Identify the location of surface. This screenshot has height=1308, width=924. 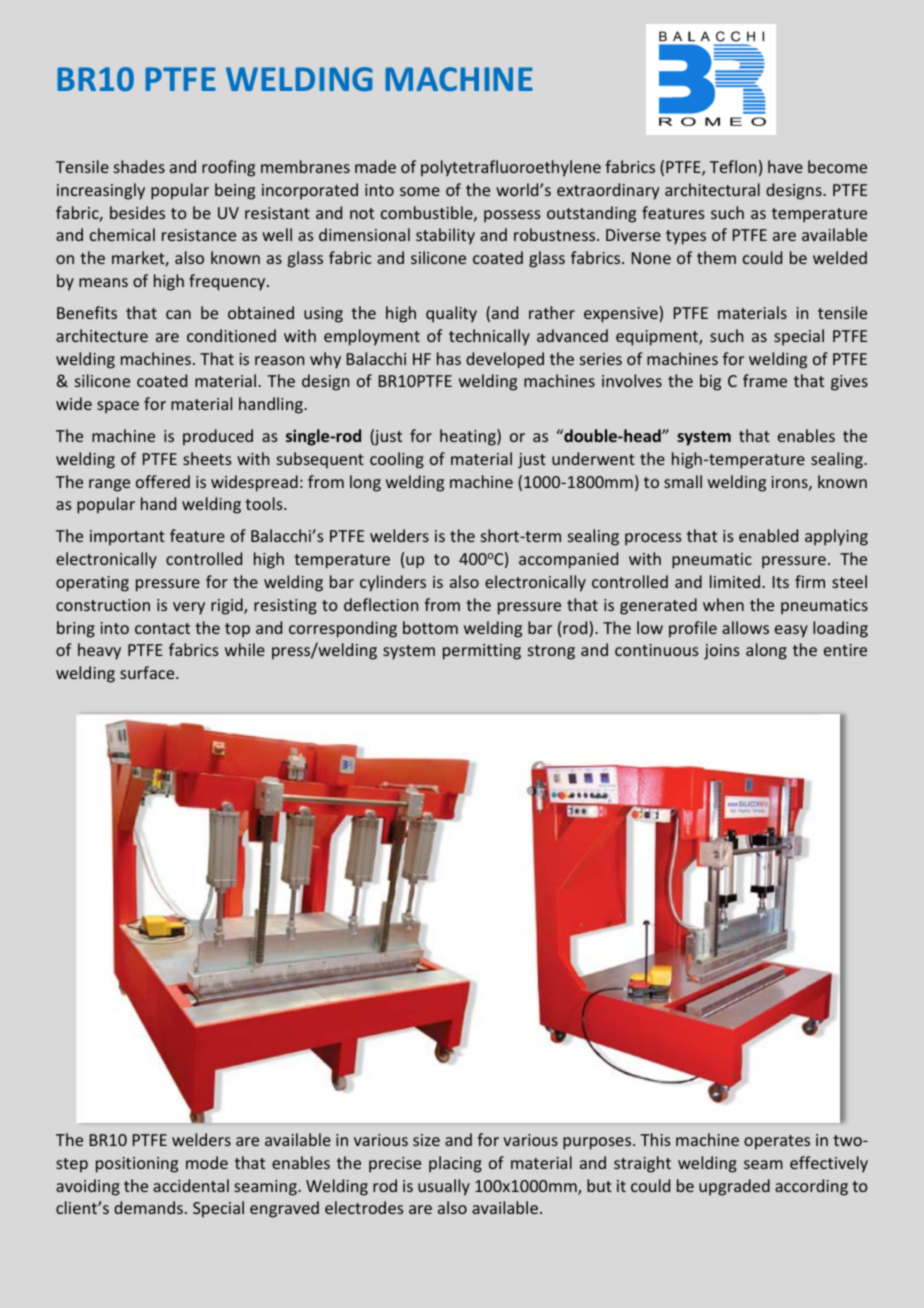
(148, 672).
